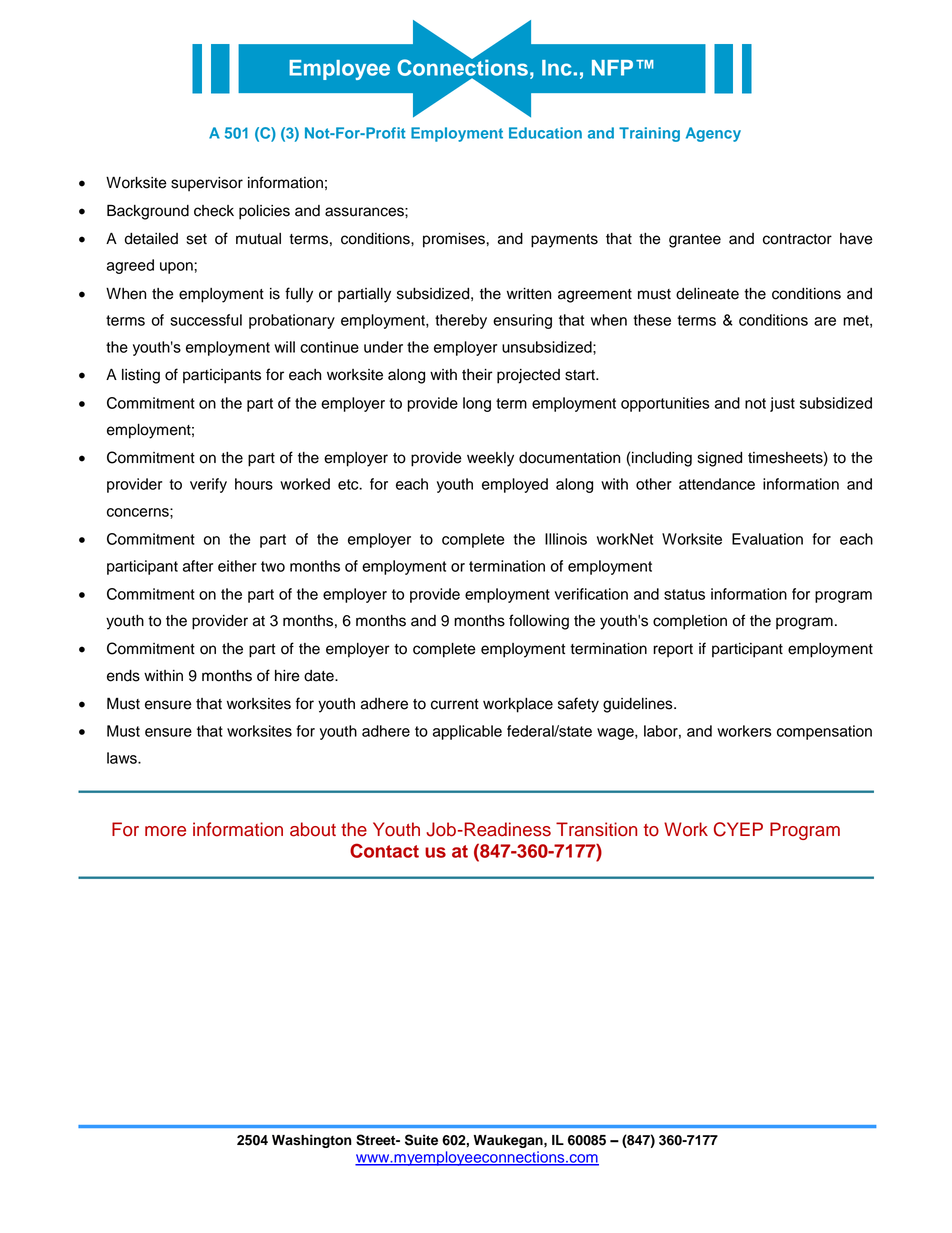 This document has height=1233, width=952. I want to click on are, so click(825, 321).
